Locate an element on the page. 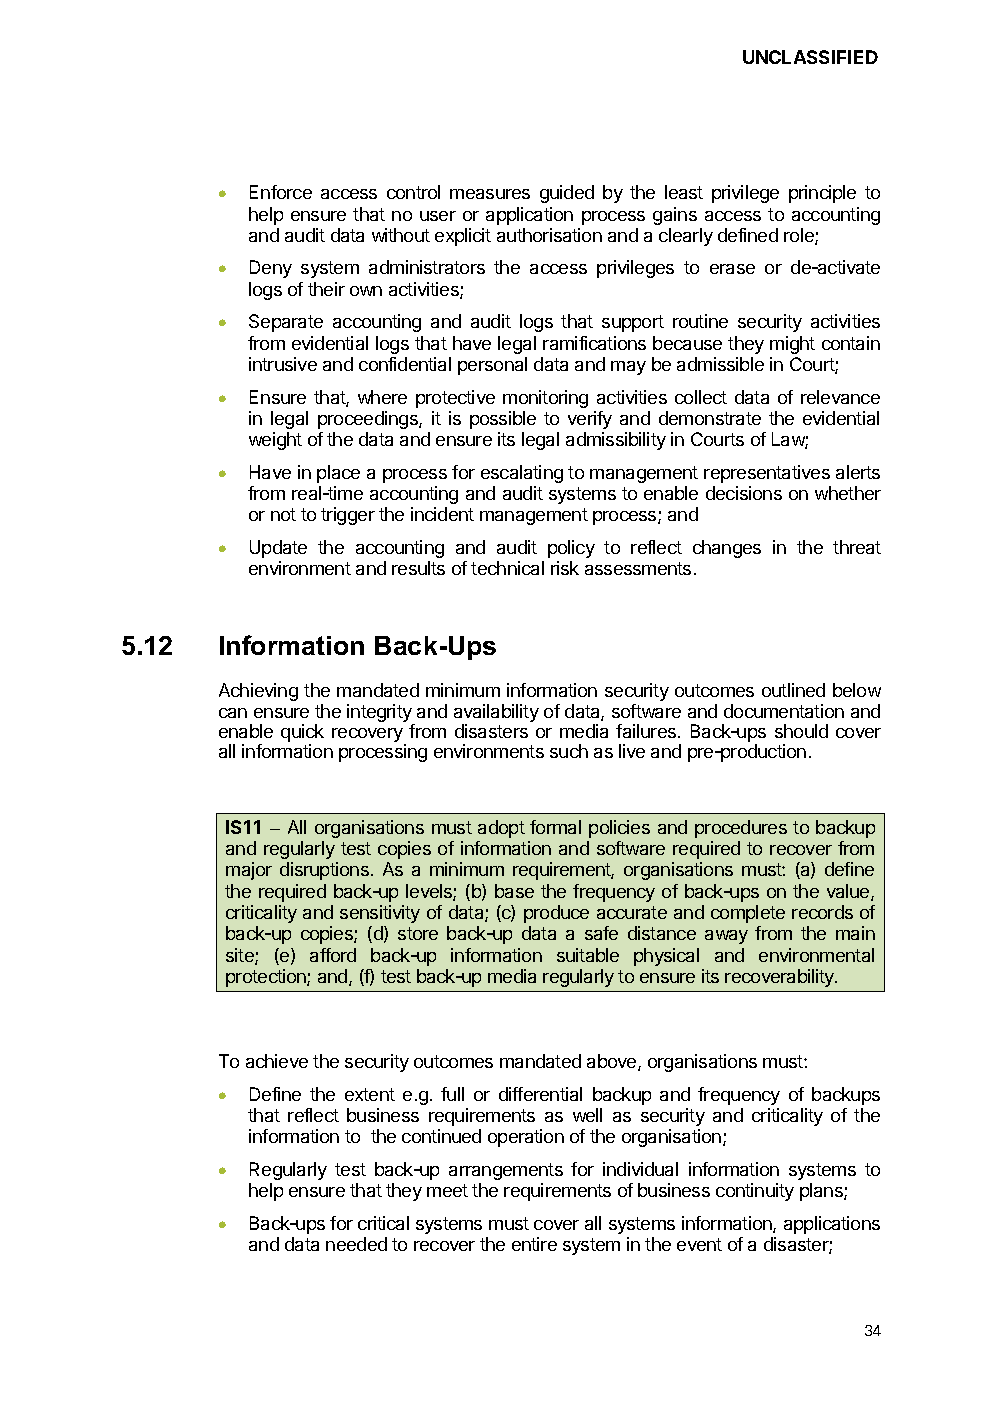 This document has width=1002, height=1417. outlined is located at coordinates (793, 690).
